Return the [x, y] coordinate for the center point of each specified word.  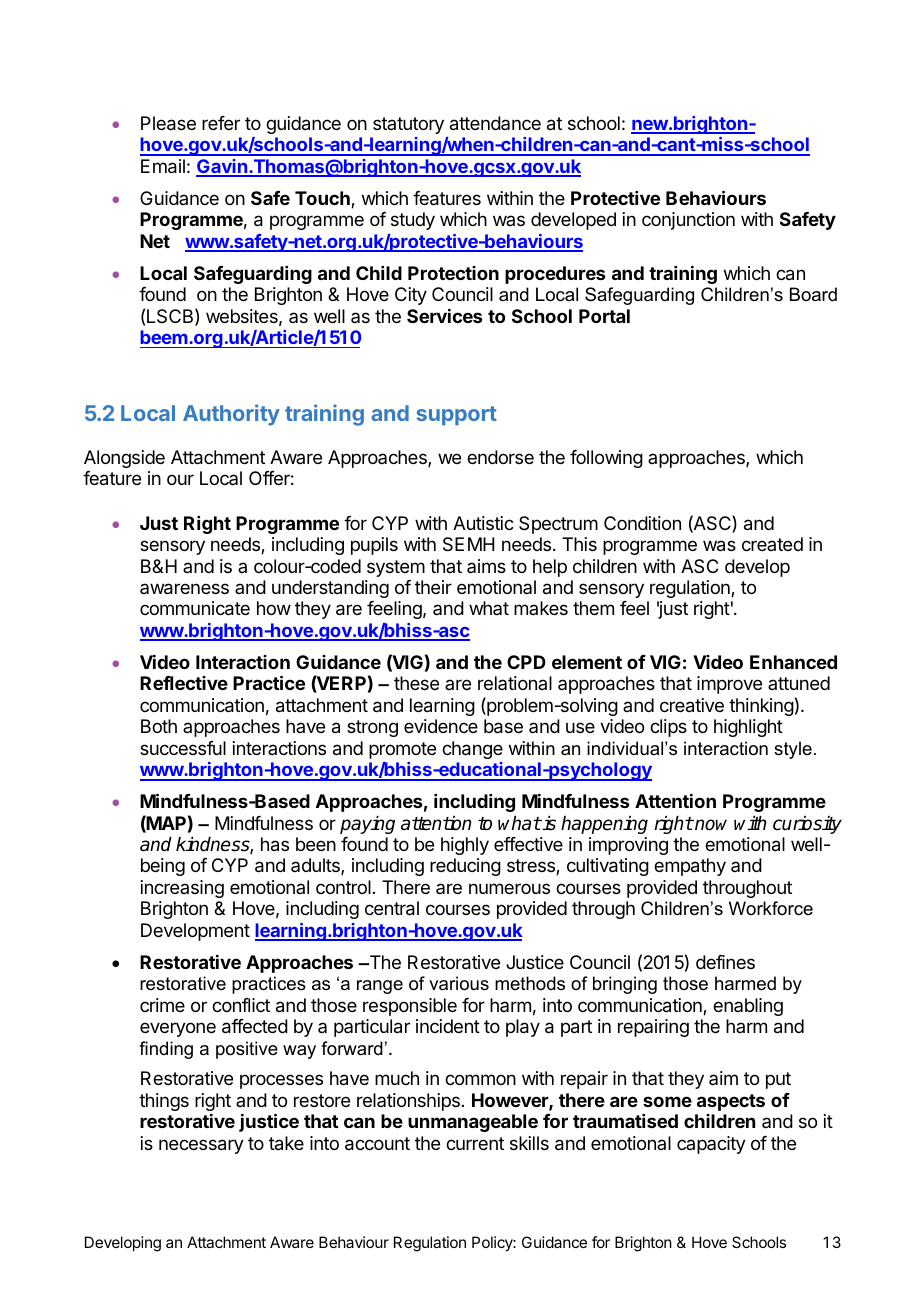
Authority [231, 415]
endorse [500, 457]
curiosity [807, 825]
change [472, 750]
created [772, 544]
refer [221, 123]
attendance [495, 123]
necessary [201, 1146]
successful [183, 748]
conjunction [688, 221]
